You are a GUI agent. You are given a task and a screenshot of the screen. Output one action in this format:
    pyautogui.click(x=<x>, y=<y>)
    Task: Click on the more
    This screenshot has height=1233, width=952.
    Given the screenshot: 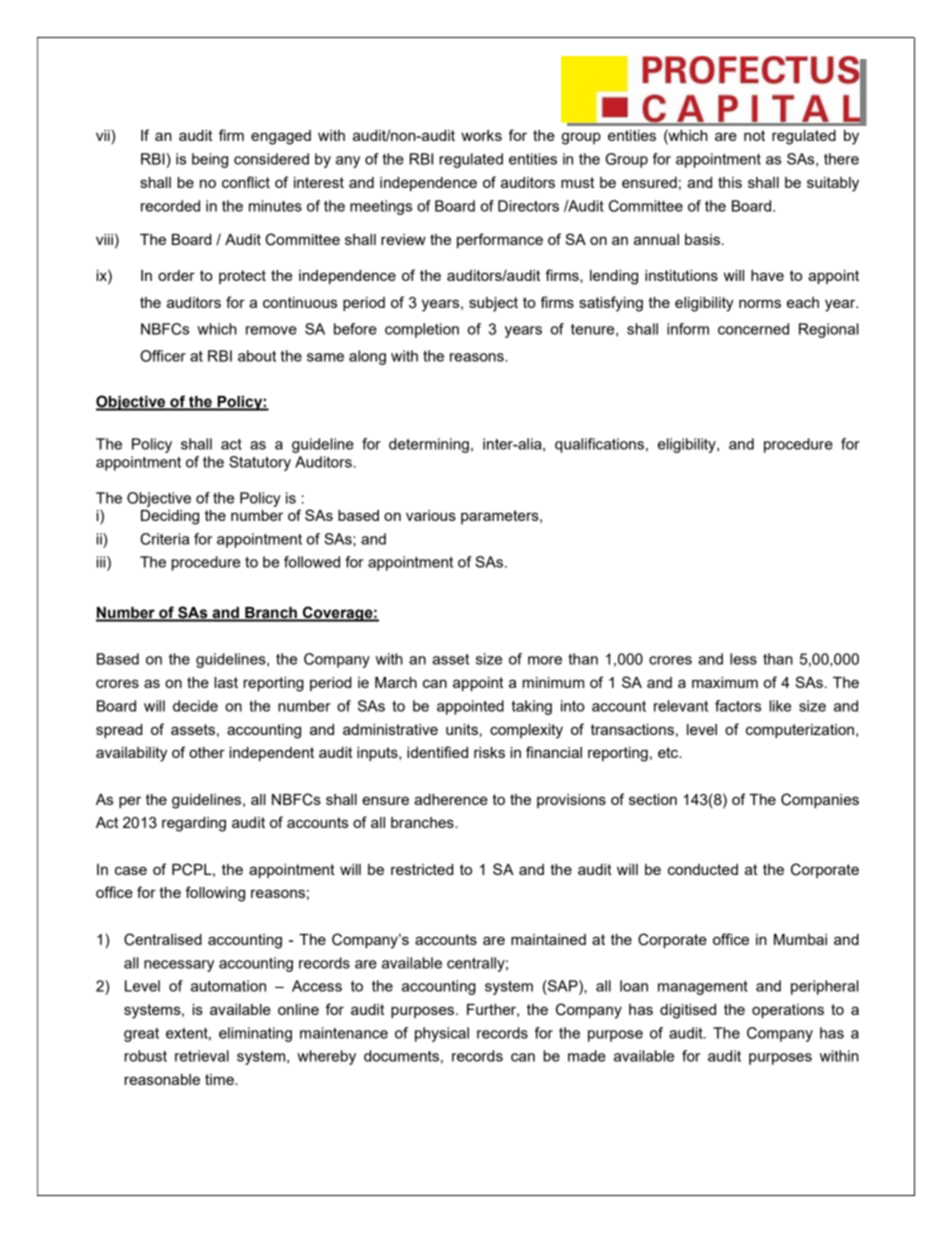 What is the action you would take?
    pyautogui.click(x=545, y=660)
